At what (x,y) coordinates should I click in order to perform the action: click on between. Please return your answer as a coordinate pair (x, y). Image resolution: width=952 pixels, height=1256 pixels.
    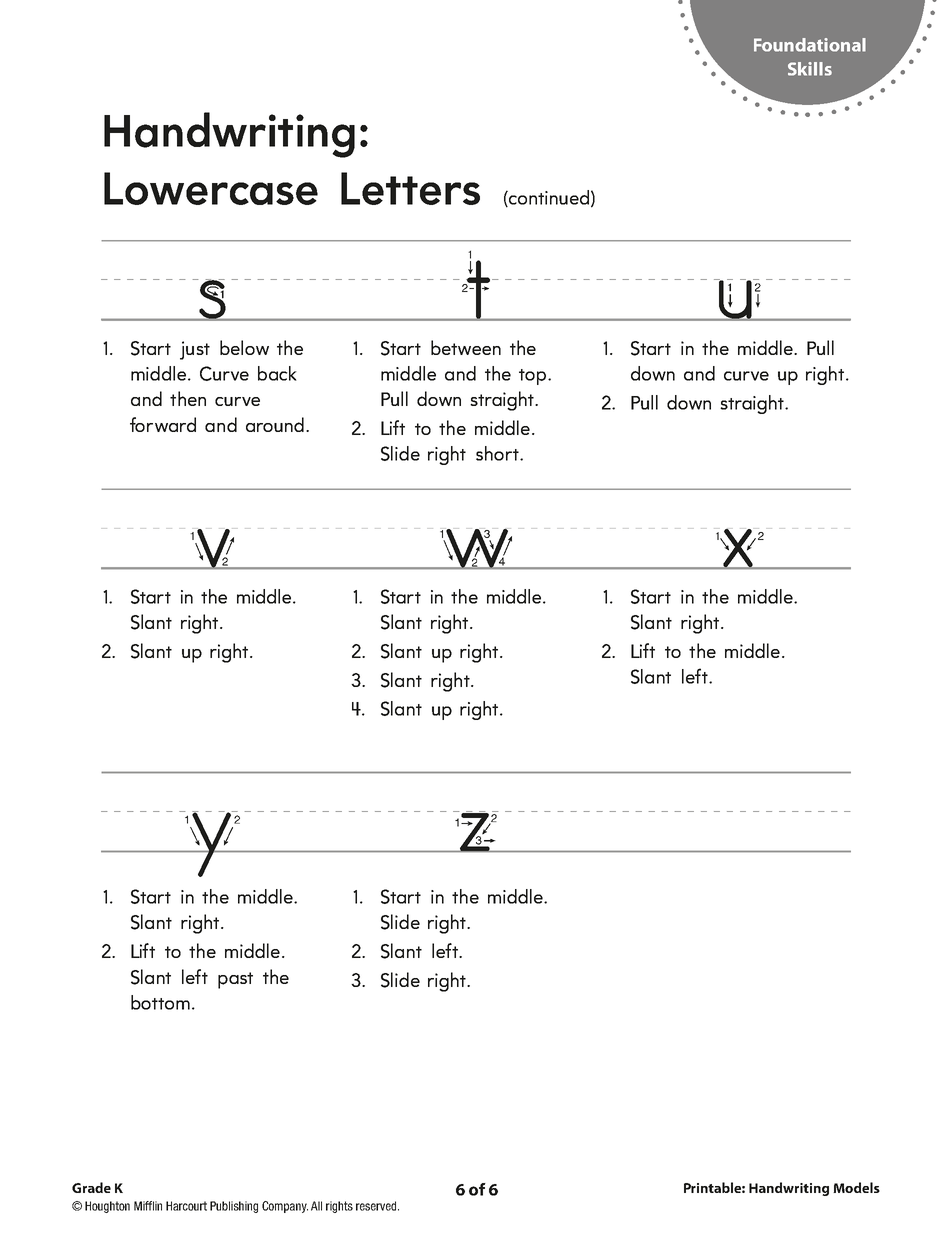
    Looking at the image, I should click on (466, 347).
